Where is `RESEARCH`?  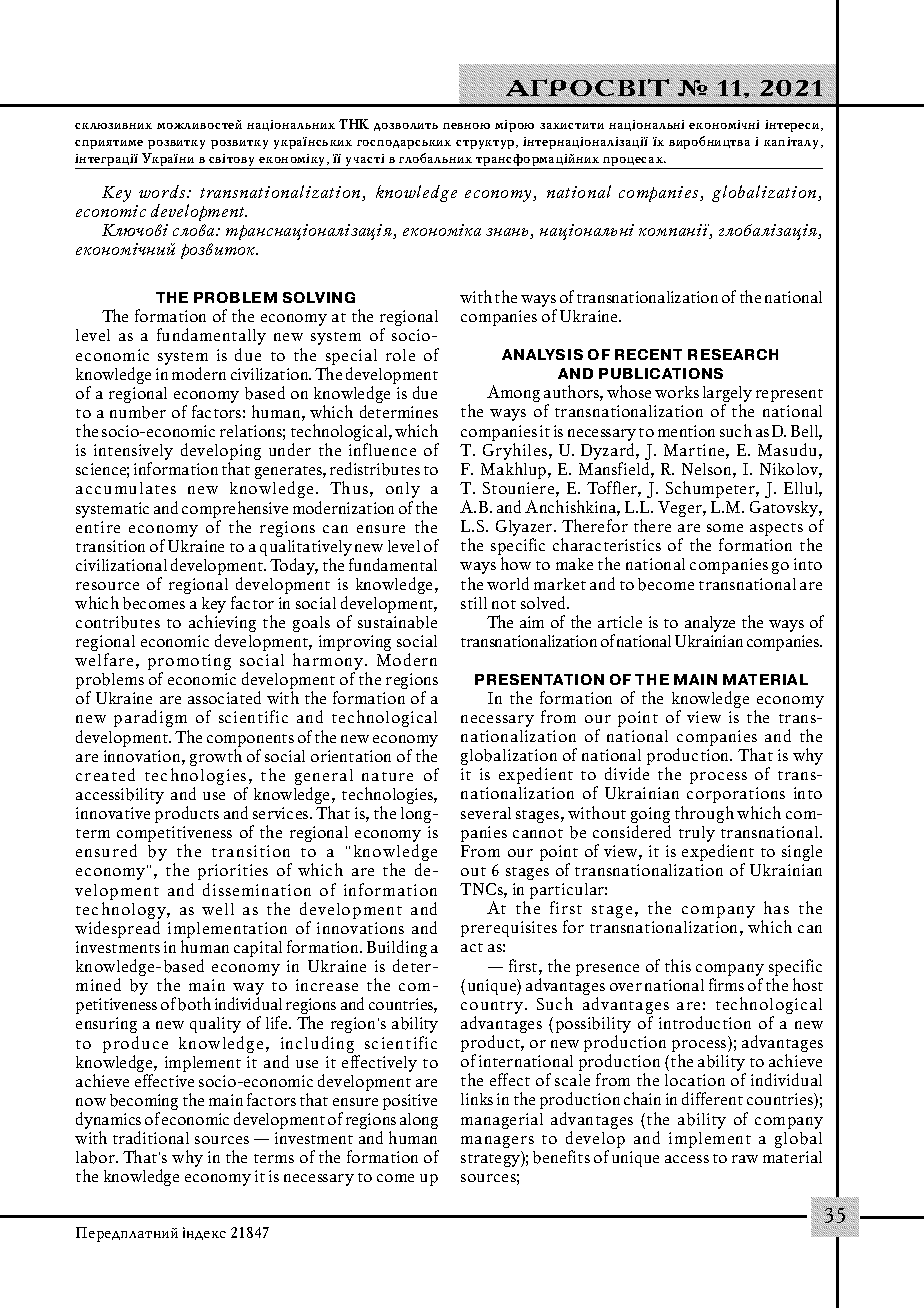
RESEARCH is located at coordinates (733, 354).
